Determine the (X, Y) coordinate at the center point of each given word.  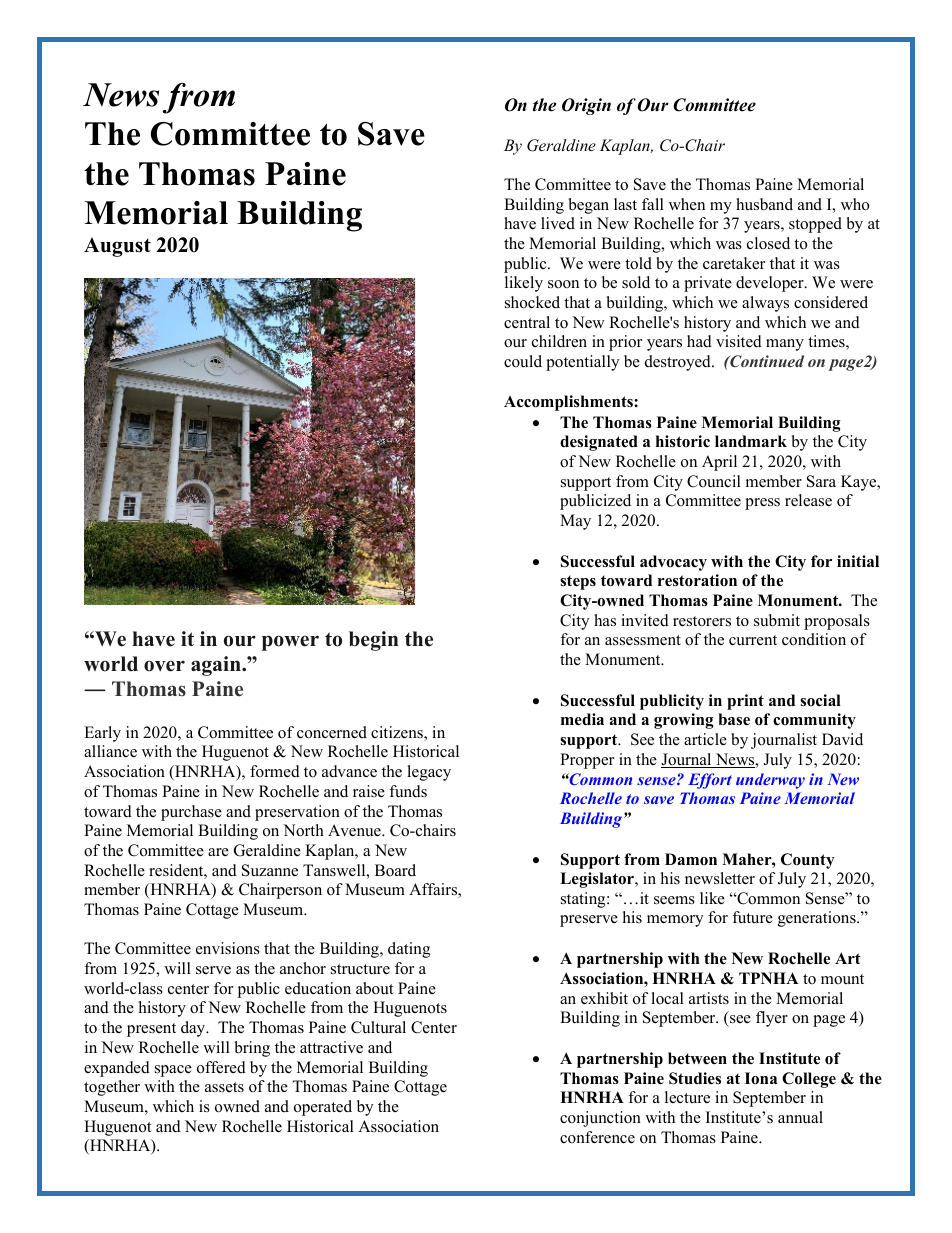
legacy (429, 773)
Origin (586, 106)
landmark (751, 441)
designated (599, 443)
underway (770, 781)
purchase (191, 813)
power (290, 643)
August (117, 247)
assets (224, 1087)
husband (764, 204)
